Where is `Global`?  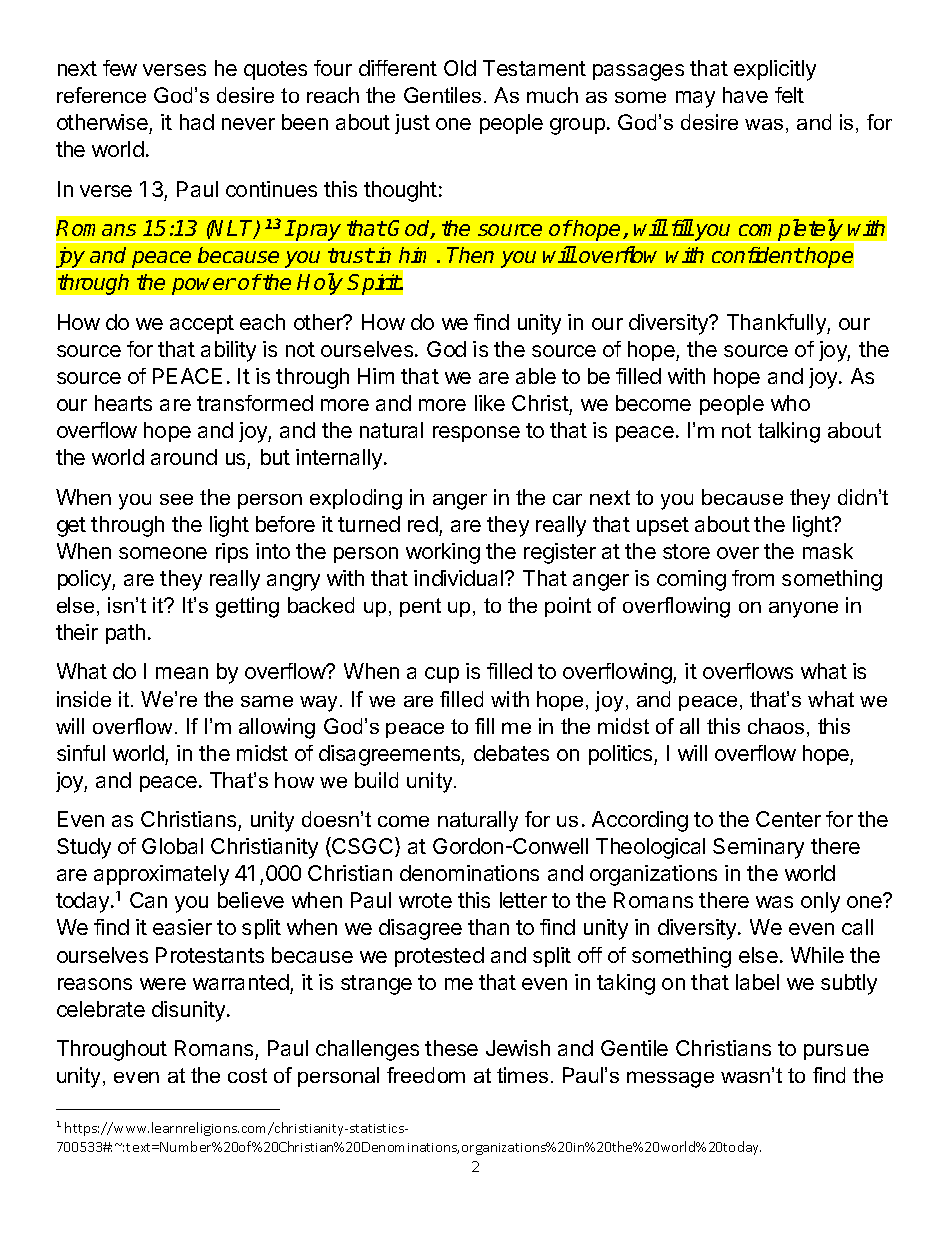 Global is located at coordinates (172, 846).
